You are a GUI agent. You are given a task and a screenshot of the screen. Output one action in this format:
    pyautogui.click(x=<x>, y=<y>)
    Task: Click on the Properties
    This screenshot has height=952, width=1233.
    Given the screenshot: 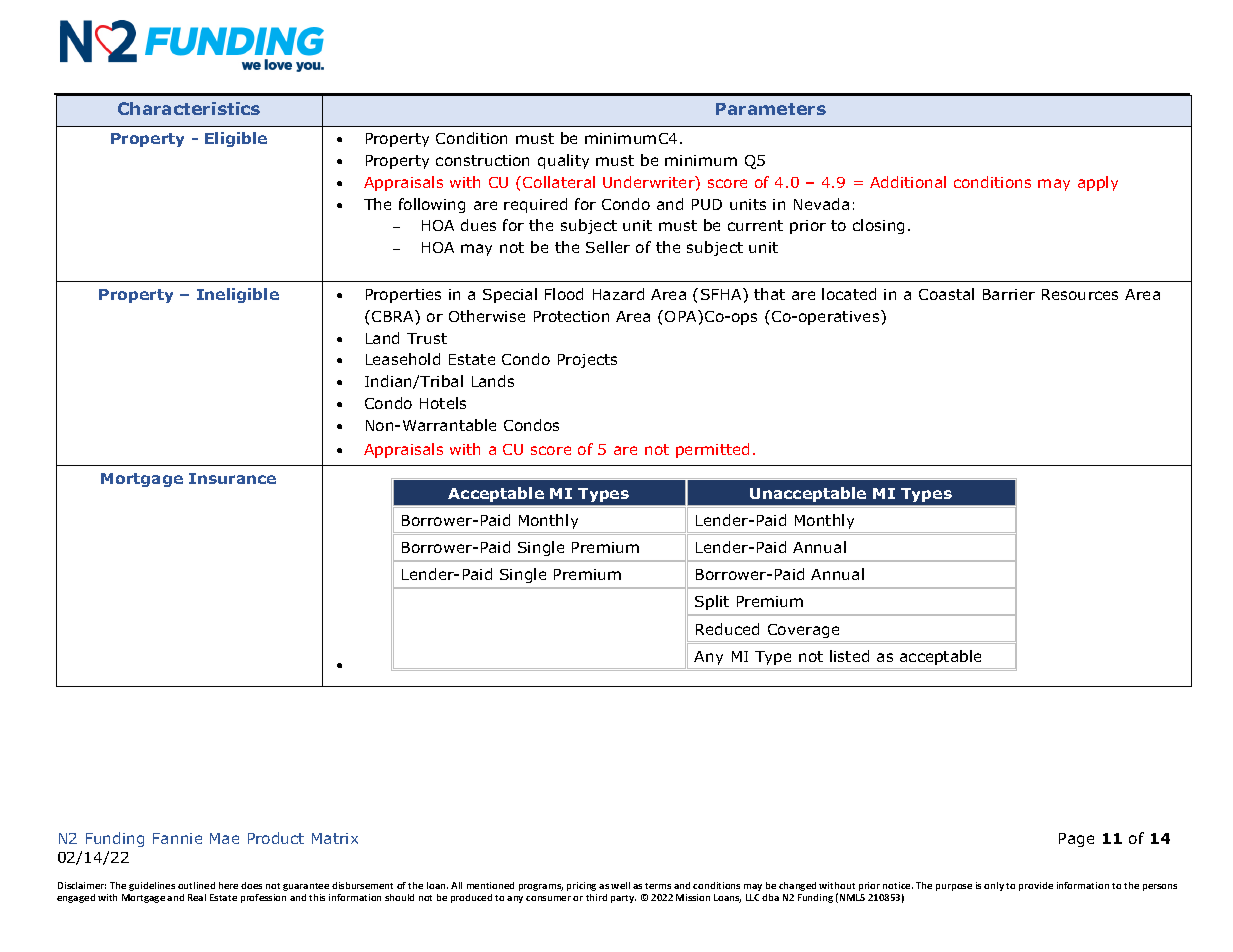 What is the action you would take?
    pyautogui.click(x=403, y=296)
